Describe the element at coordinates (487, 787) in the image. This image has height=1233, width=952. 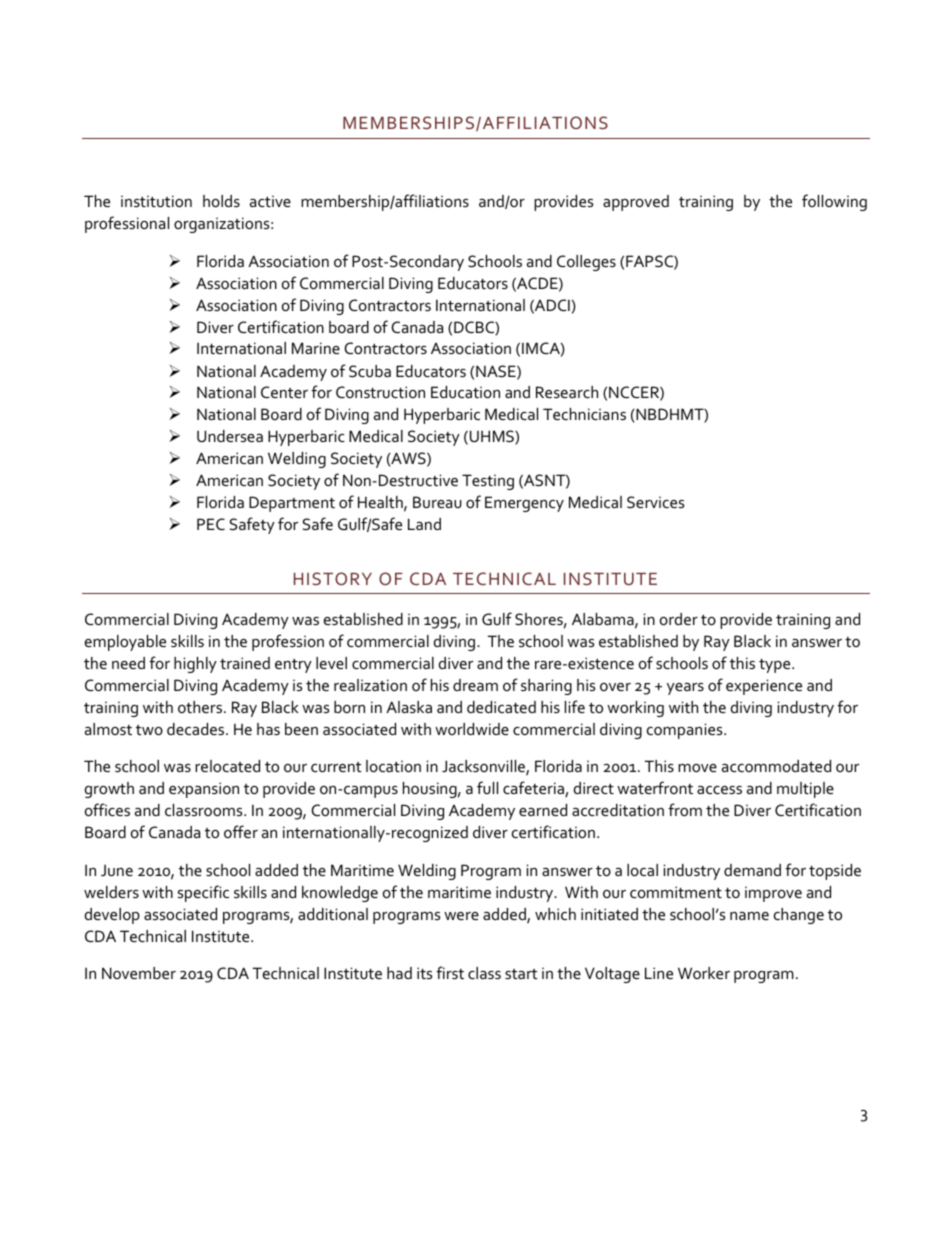
I see `full` at that location.
